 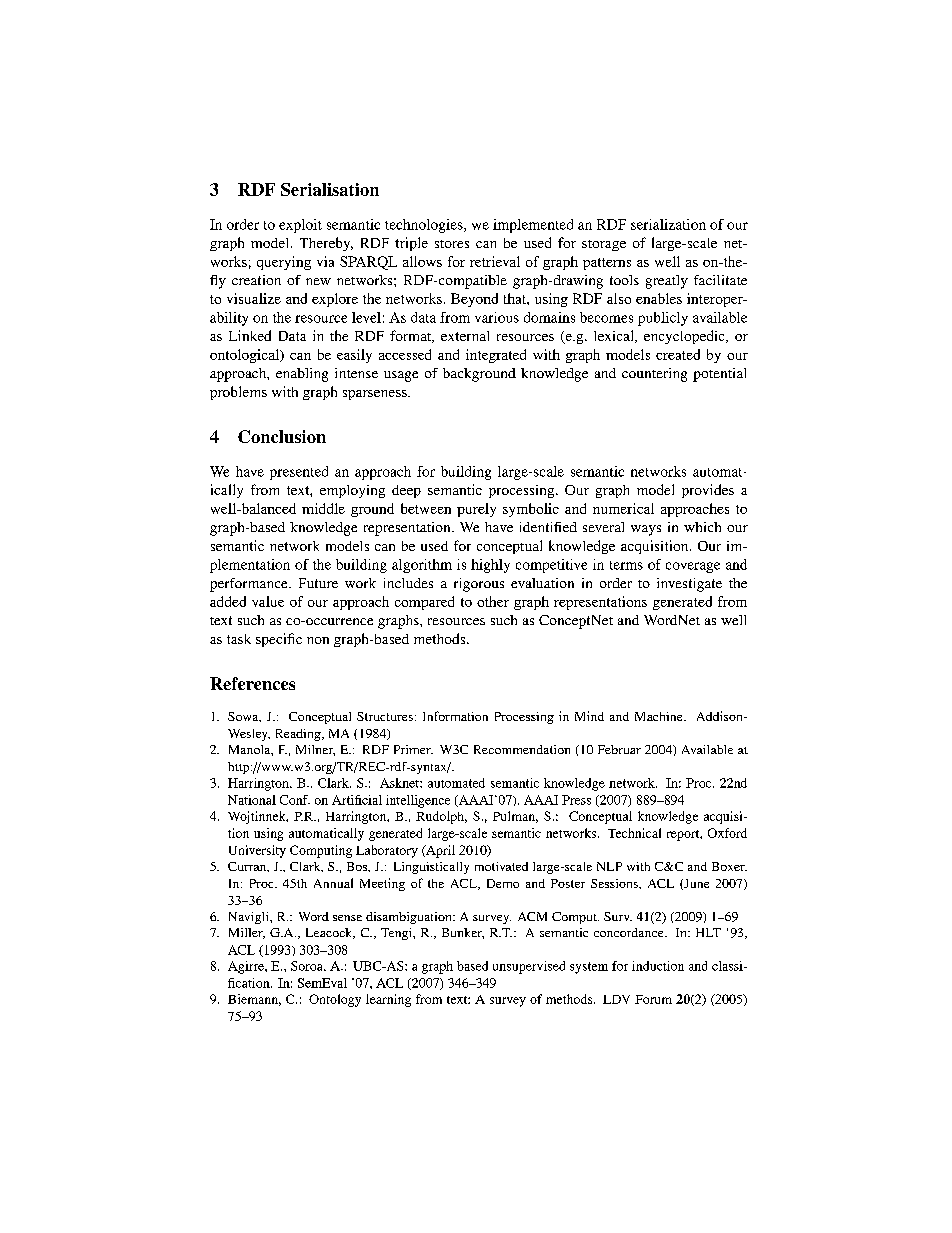 What do you see at coordinates (300, 226) in the screenshot?
I see `exploit` at bounding box center [300, 226].
